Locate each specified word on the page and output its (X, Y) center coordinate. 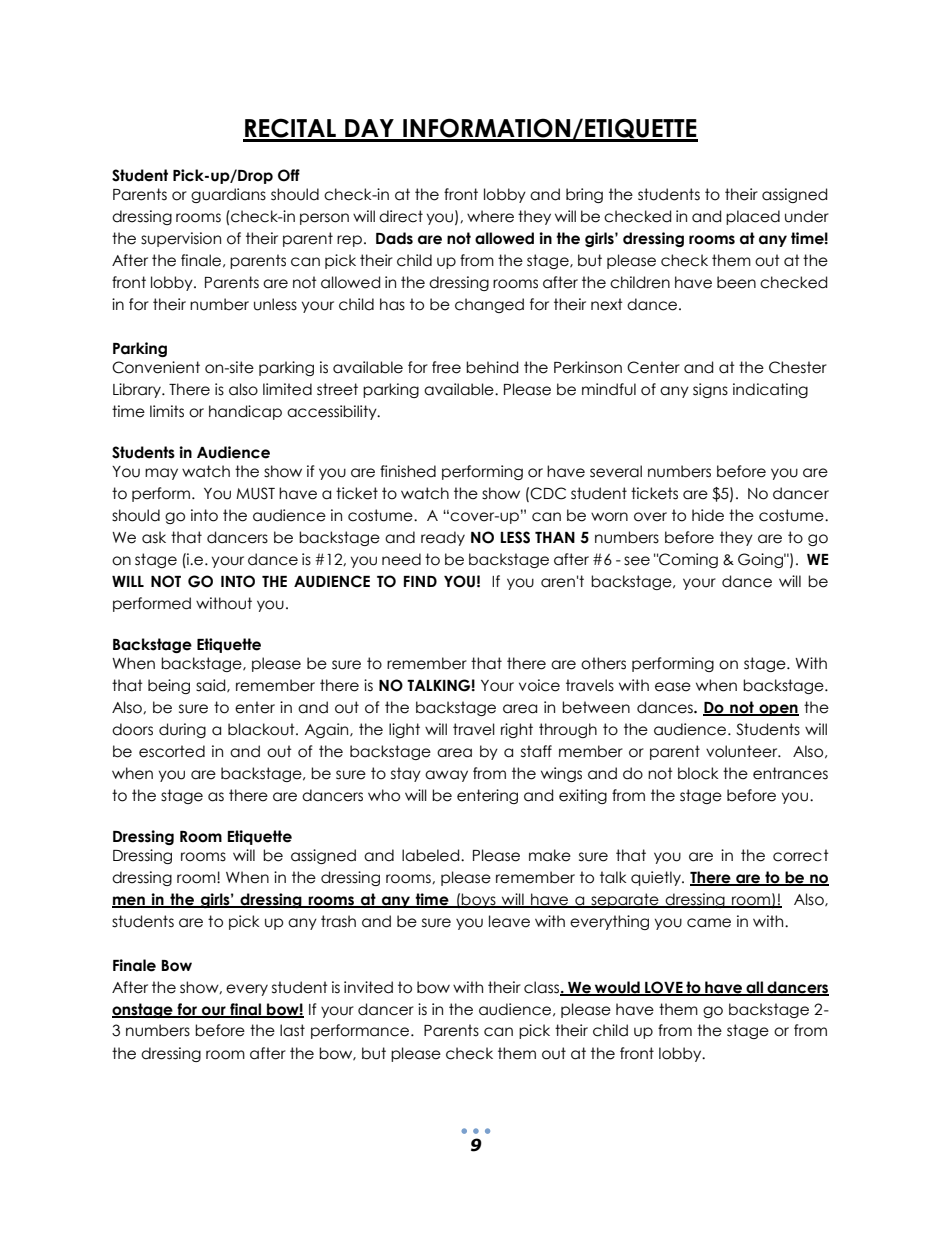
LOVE (664, 988)
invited (368, 987)
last (292, 1030)
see (637, 561)
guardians (228, 195)
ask (154, 537)
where (490, 216)
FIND (420, 581)
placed (753, 217)
